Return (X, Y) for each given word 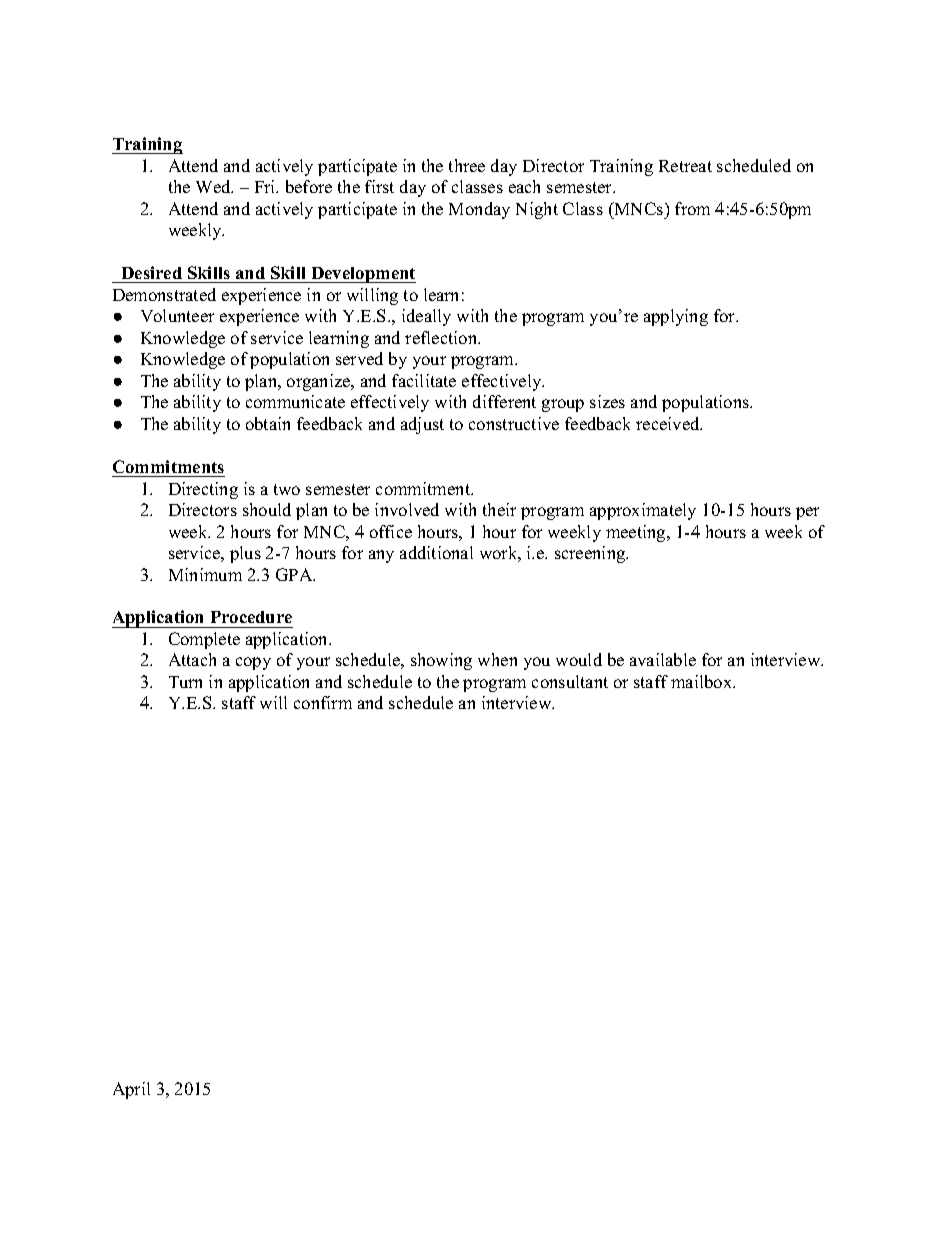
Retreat (685, 166)
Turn (185, 682)
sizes (607, 401)
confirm (323, 702)
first (379, 186)
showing (441, 661)
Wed (214, 186)
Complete (204, 640)
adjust (422, 425)
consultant (570, 681)
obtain (268, 423)
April (131, 1090)
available (663, 659)
